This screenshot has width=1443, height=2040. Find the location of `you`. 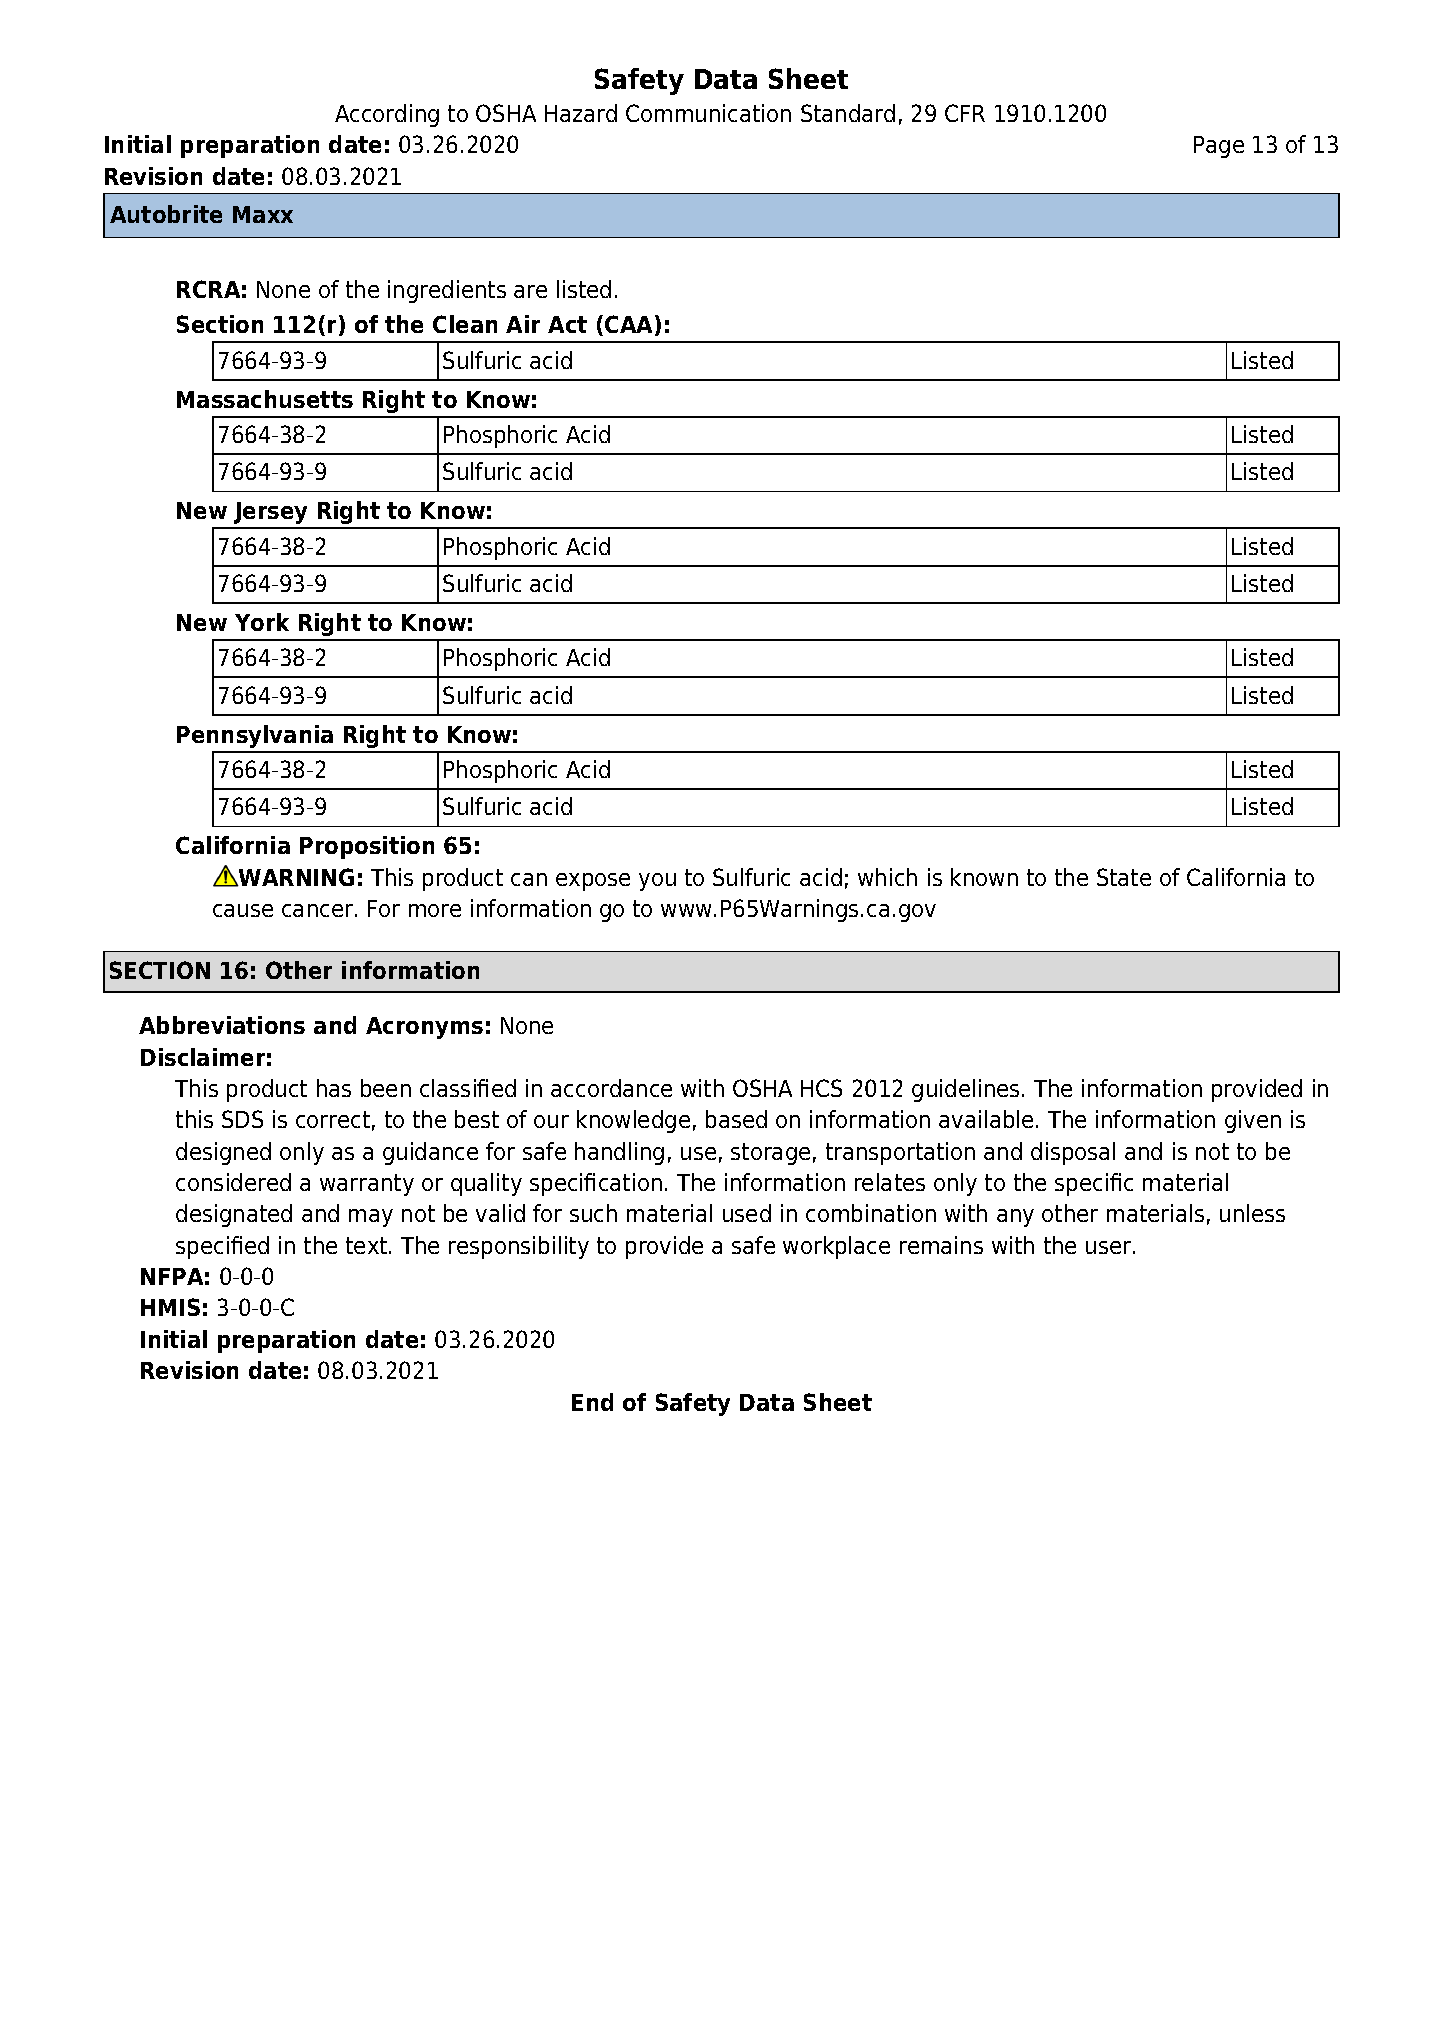

you is located at coordinates (657, 882).
